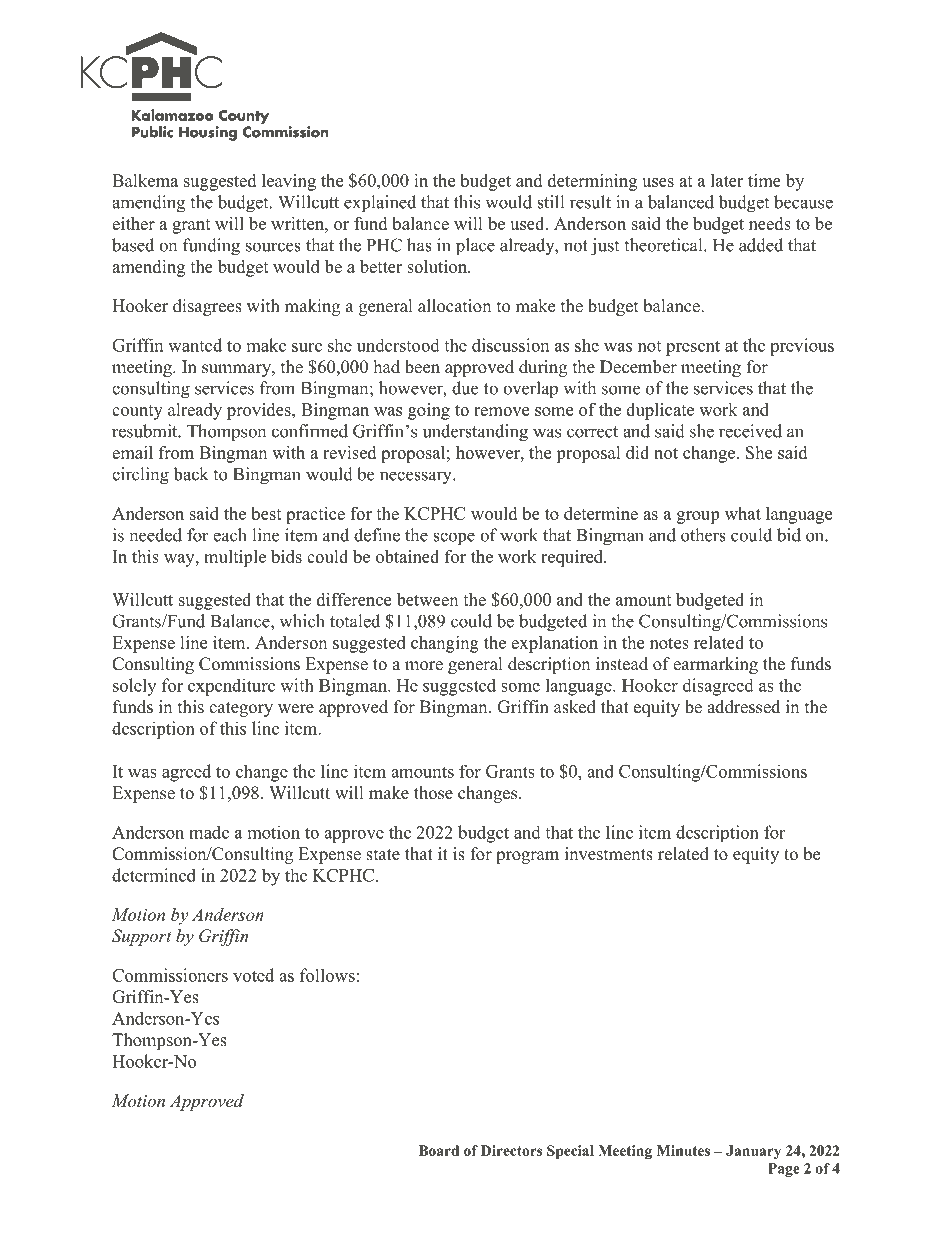  Describe the element at coordinates (241, 709) in the page. I see `category` at that location.
